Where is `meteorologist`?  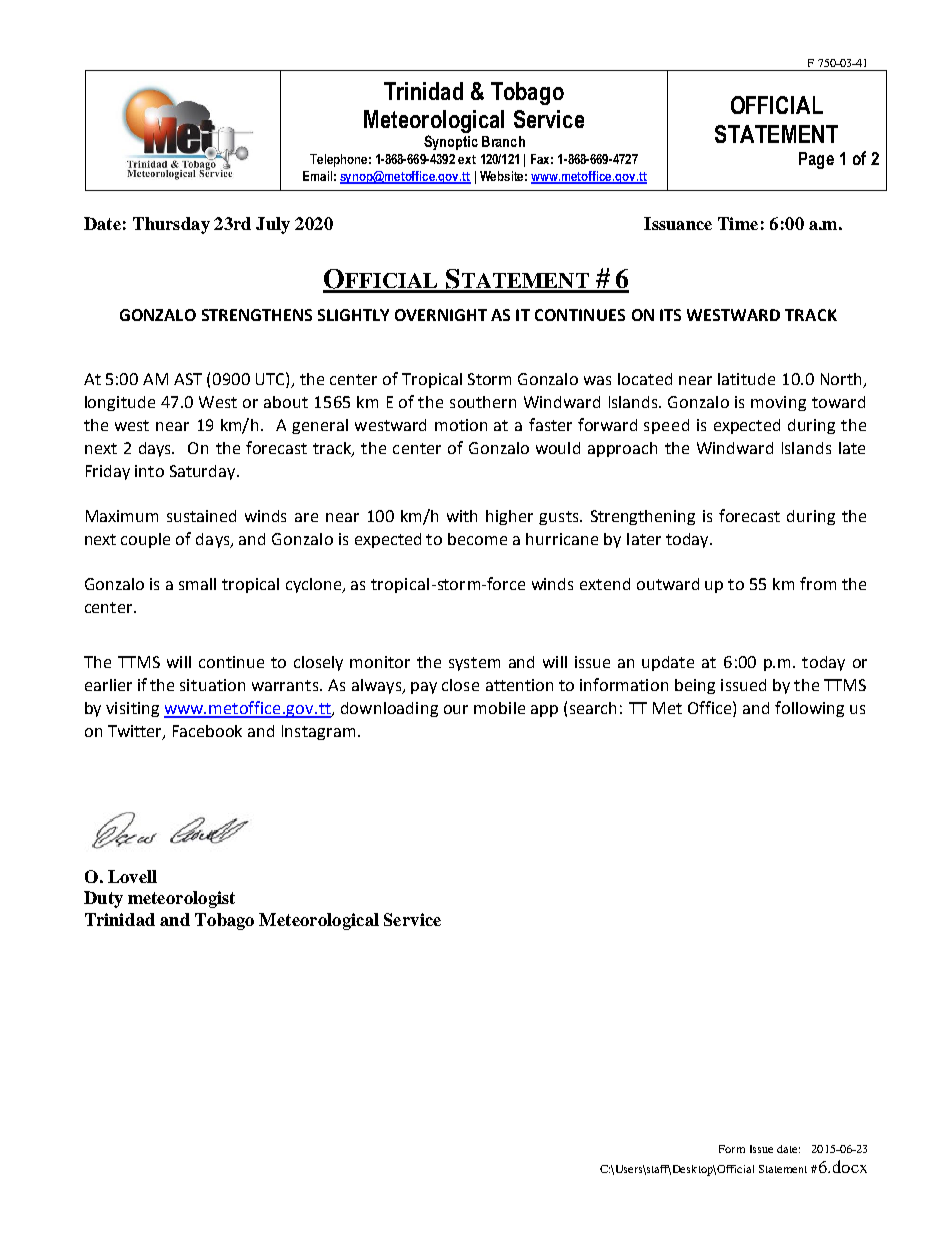 meteorologist is located at coordinates (181, 899).
